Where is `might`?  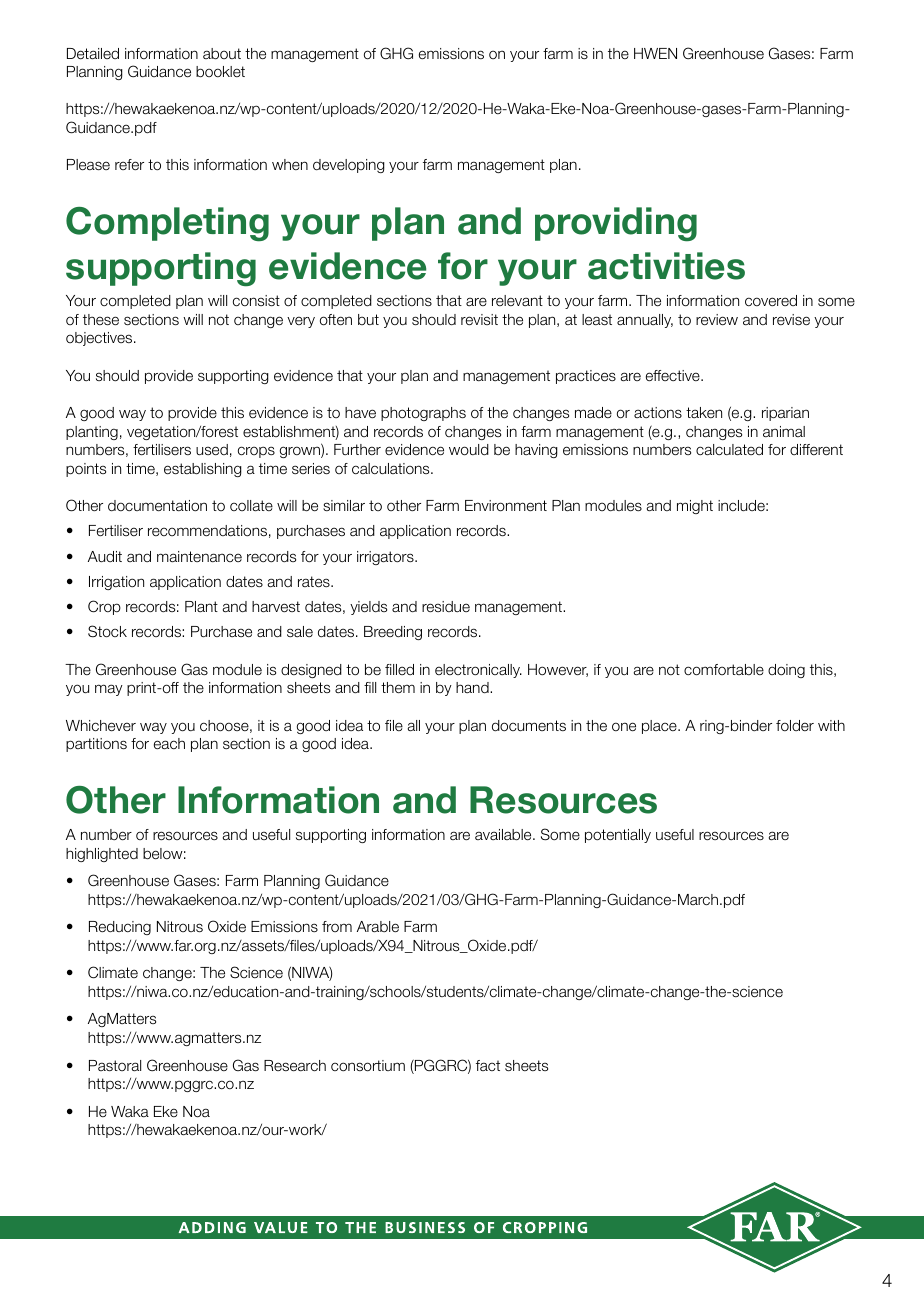
might is located at coordinates (695, 507).
